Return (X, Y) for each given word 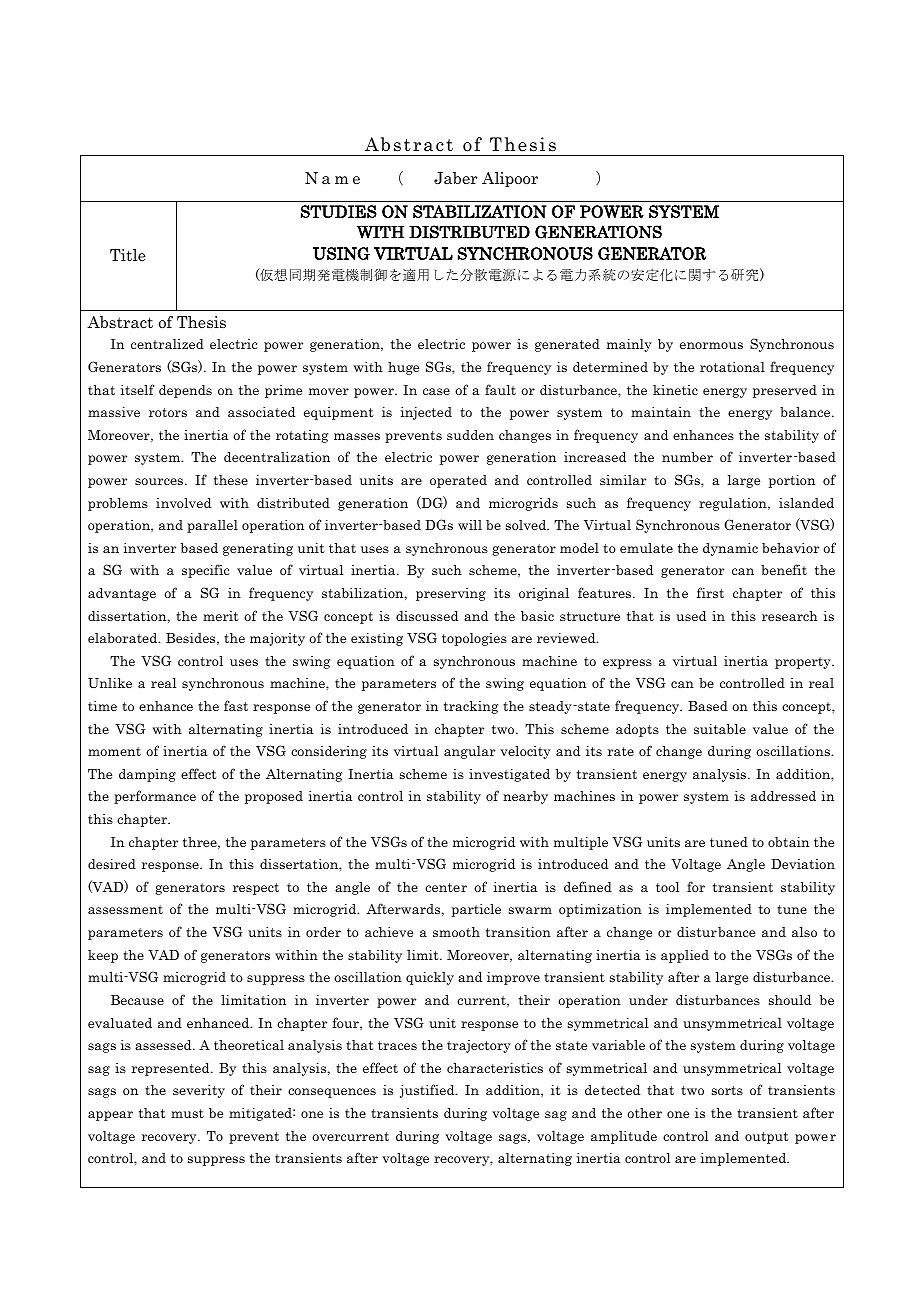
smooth (456, 932)
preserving (451, 594)
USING (341, 253)
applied (685, 956)
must (187, 1113)
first (710, 592)
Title (128, 255)
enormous (711, 345)
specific (205, 571)
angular (469, 752)
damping (147, 775)
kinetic (675, 390)
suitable (720, 729)
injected (426, 413)
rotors (168, 412)
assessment (125, 909)
